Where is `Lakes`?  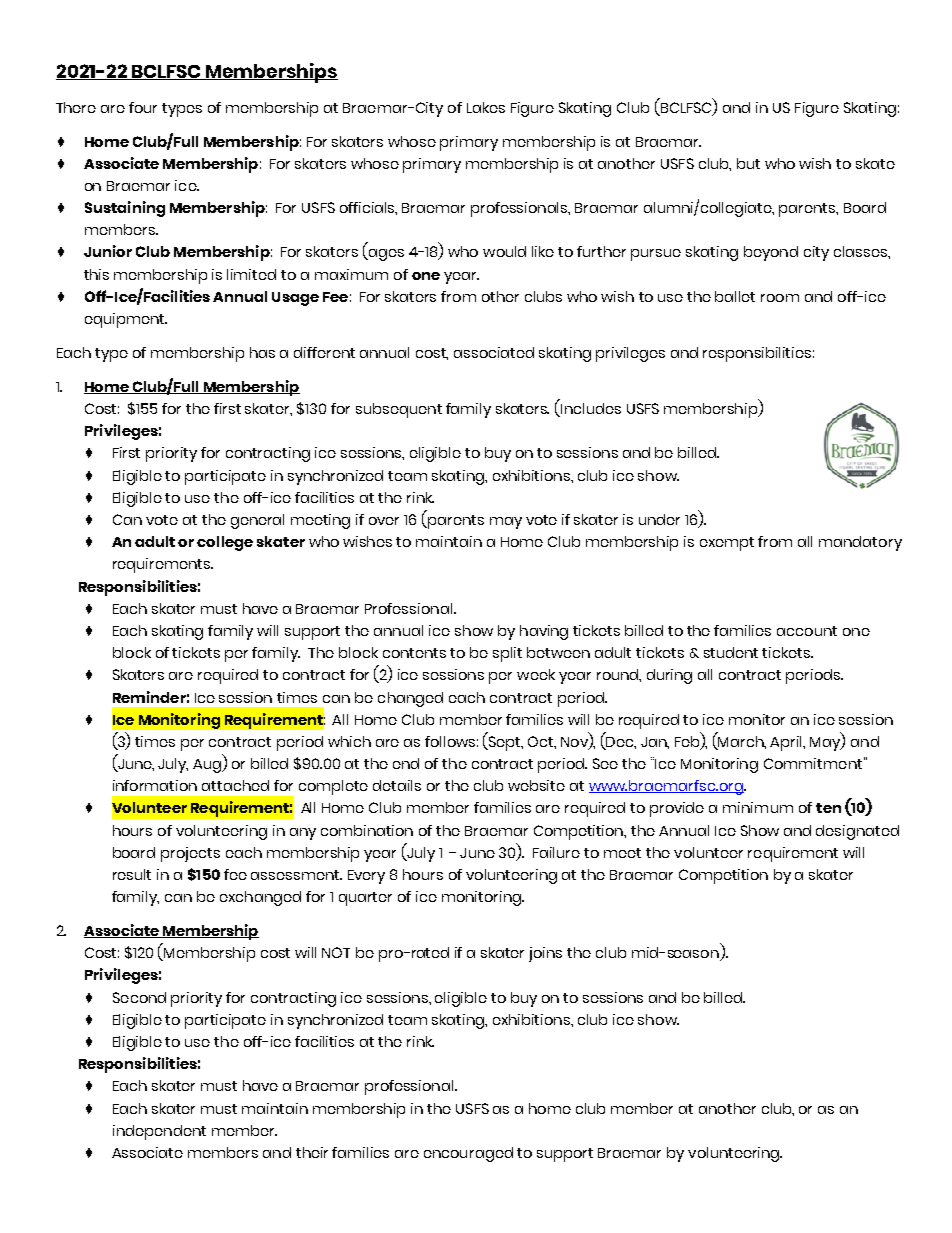 Lakes is located at coordinates (486, 107).
